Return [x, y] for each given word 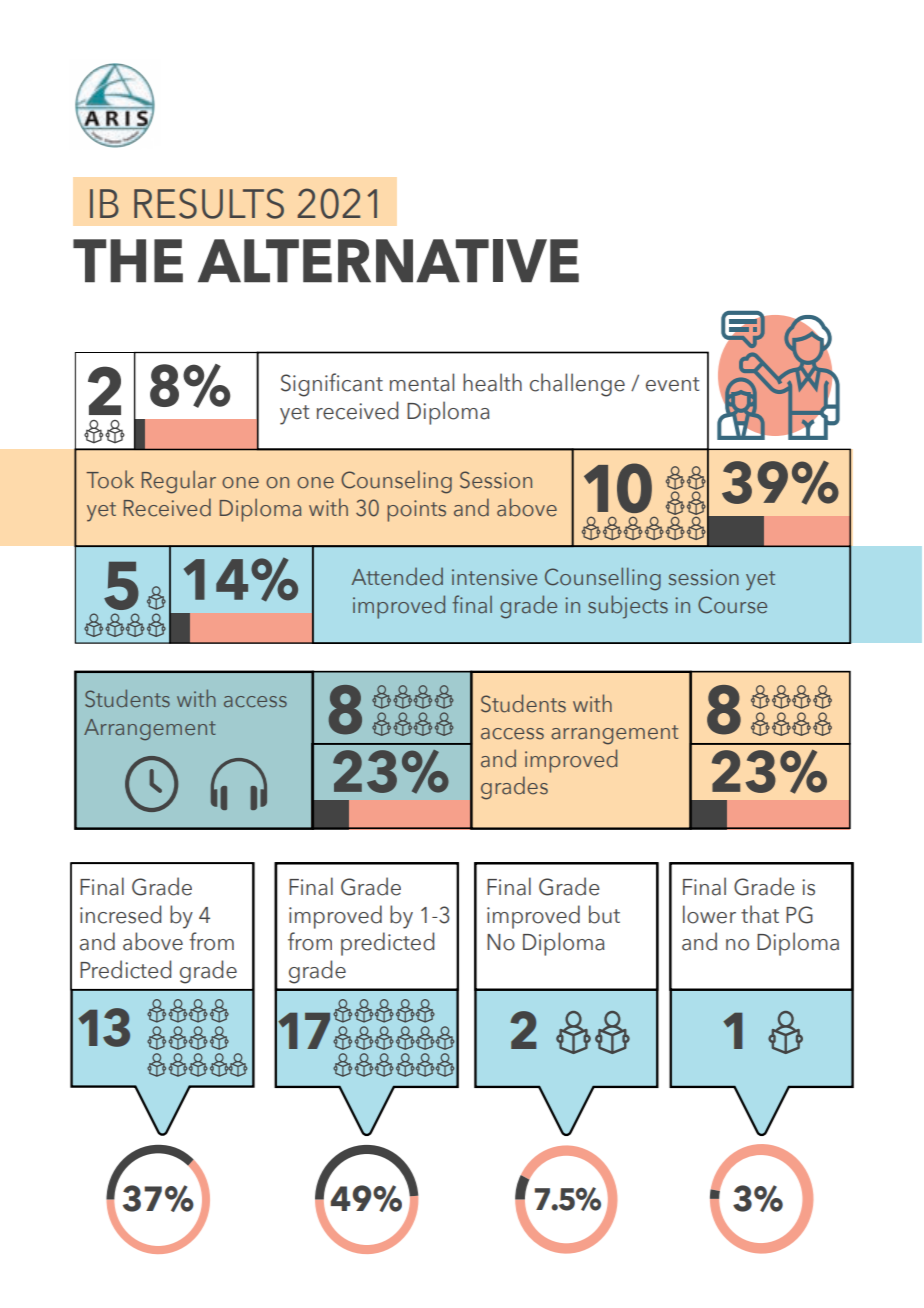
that [760, 914]
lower [709, 914]
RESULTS [209, 203]
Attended [397, 577]
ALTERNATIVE [388, 260]
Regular [179, 482]
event [672, 384]
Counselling [603, 579]
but [604, 914]
